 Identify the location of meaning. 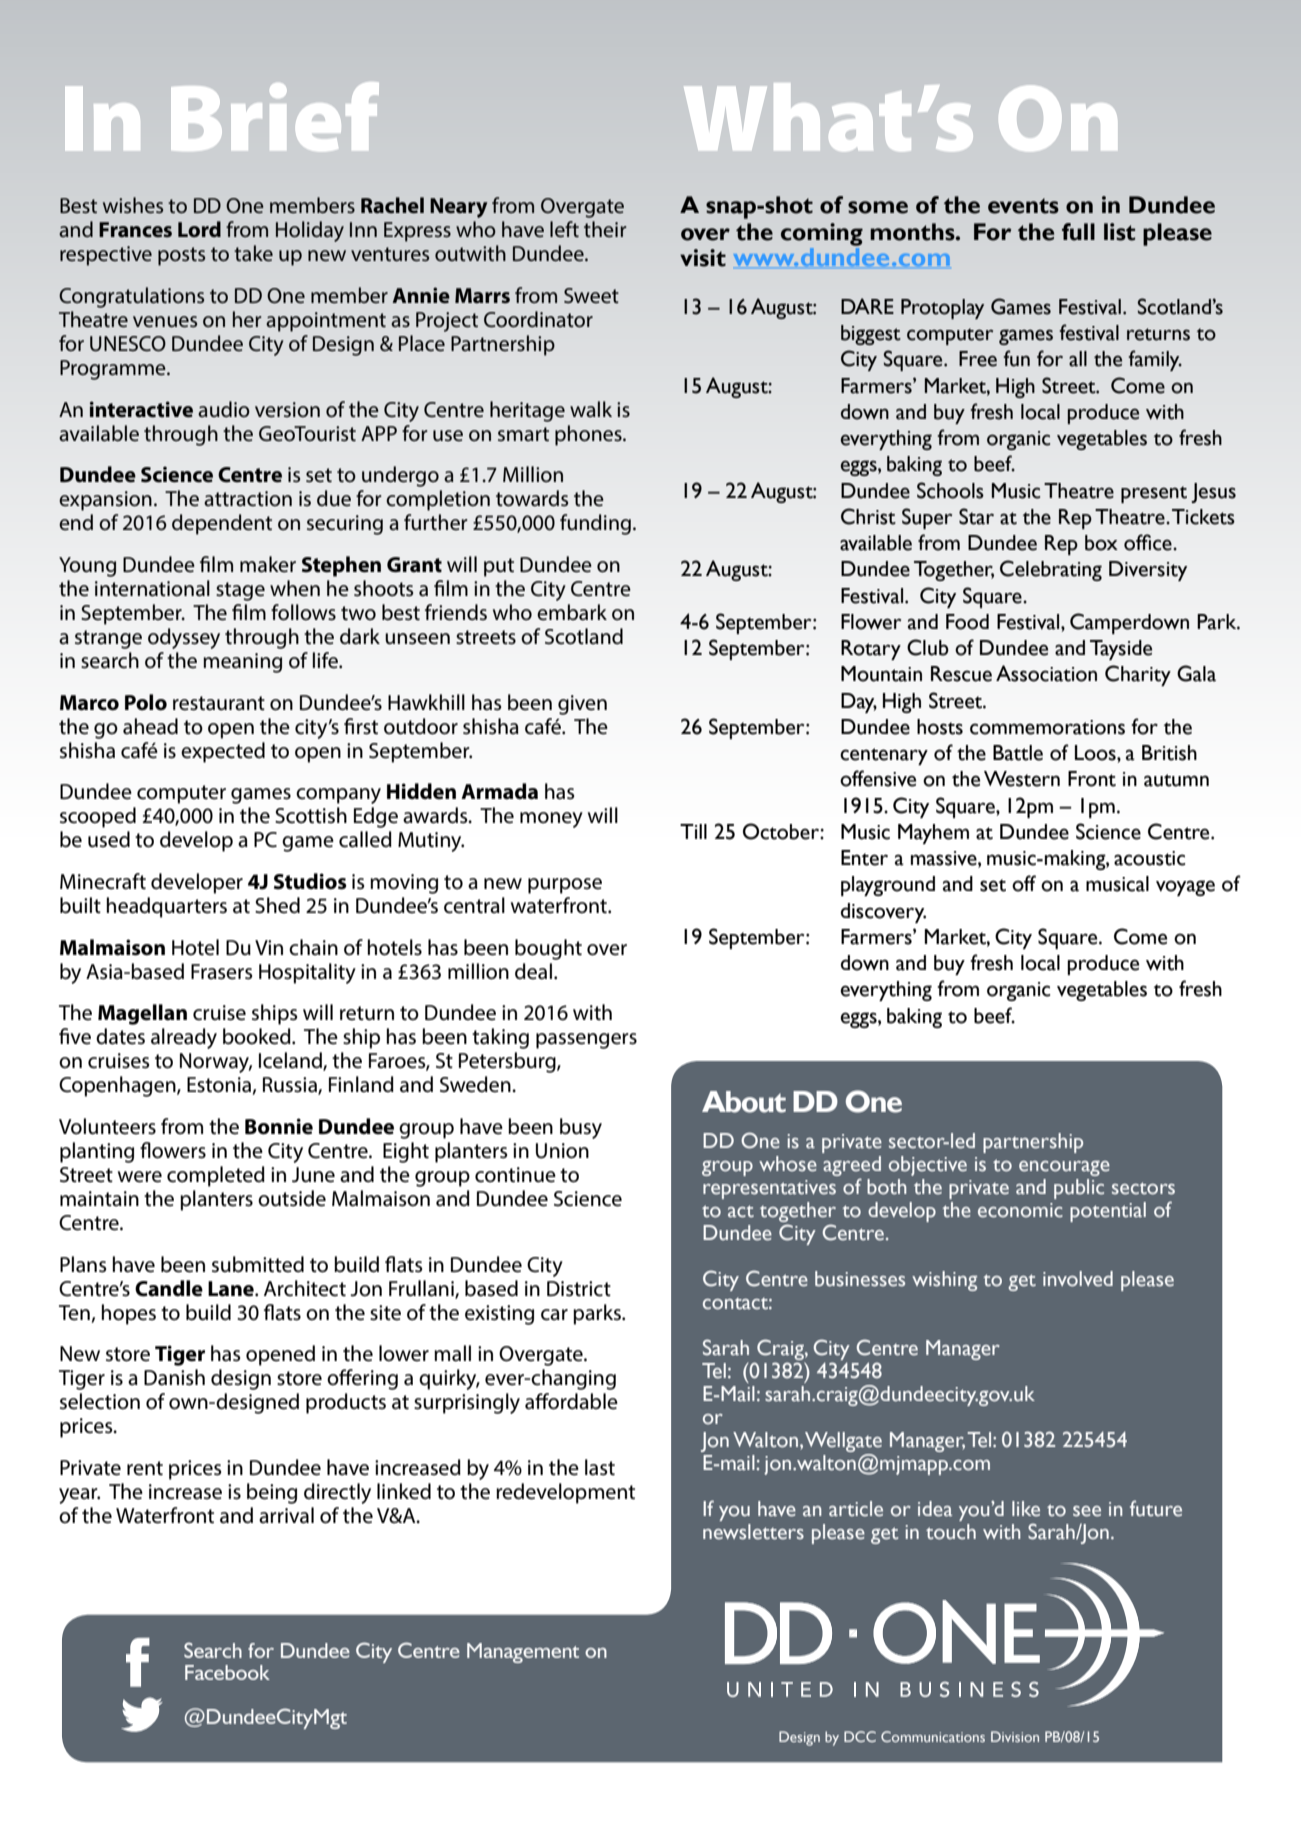
(242, 663).
